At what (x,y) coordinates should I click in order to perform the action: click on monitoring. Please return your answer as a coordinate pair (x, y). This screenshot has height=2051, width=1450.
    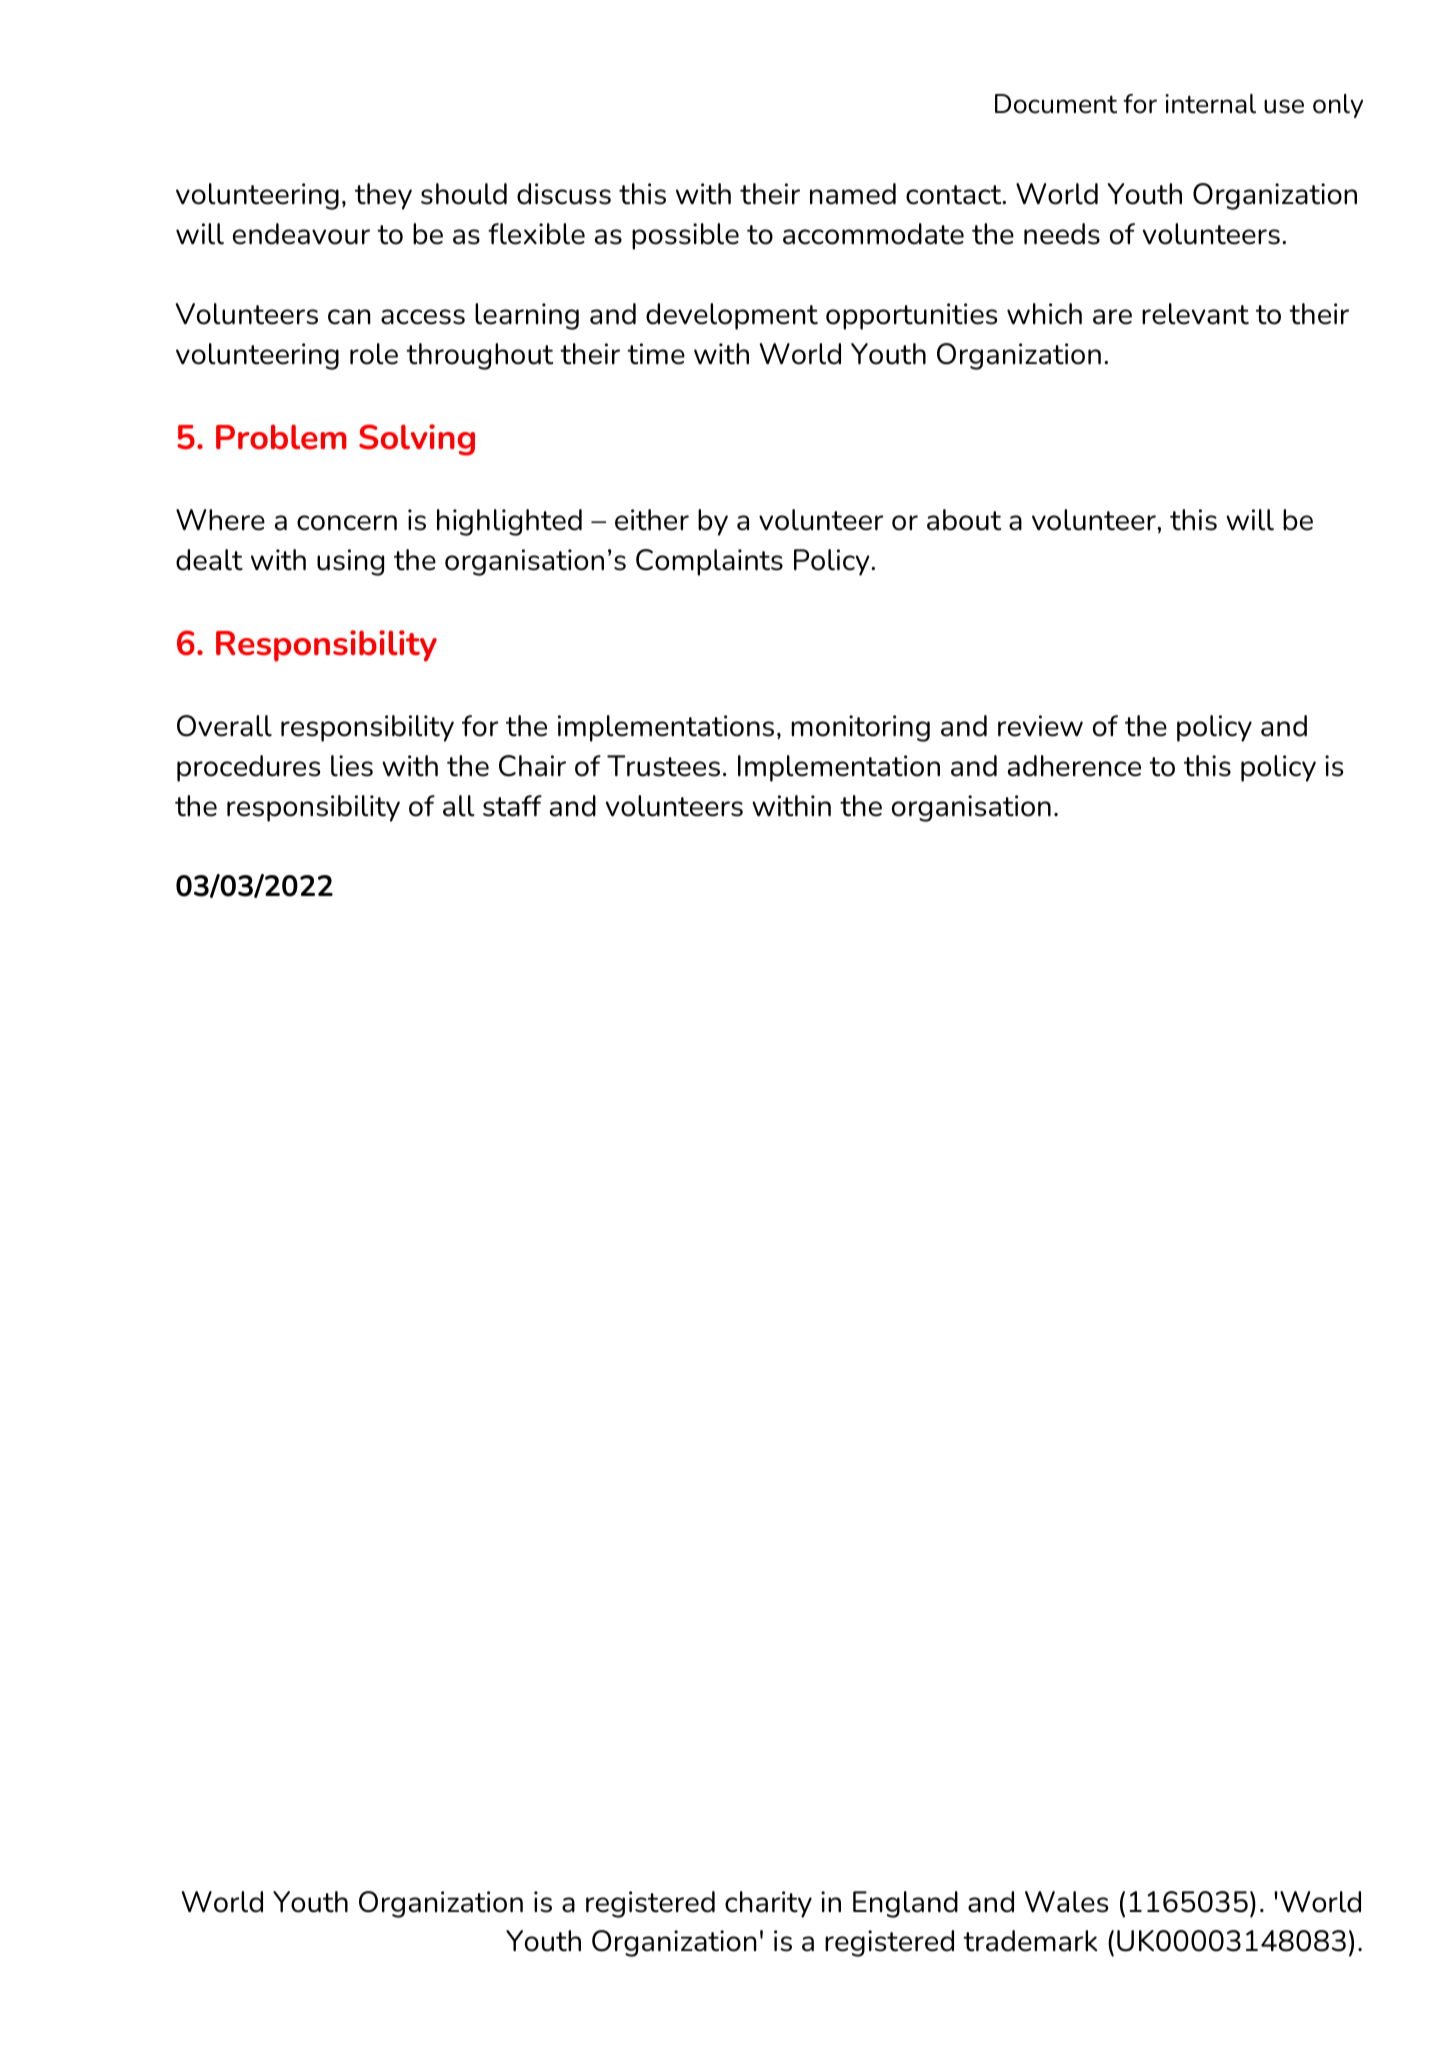
    Looking at the image, I should click on (860, 728).
